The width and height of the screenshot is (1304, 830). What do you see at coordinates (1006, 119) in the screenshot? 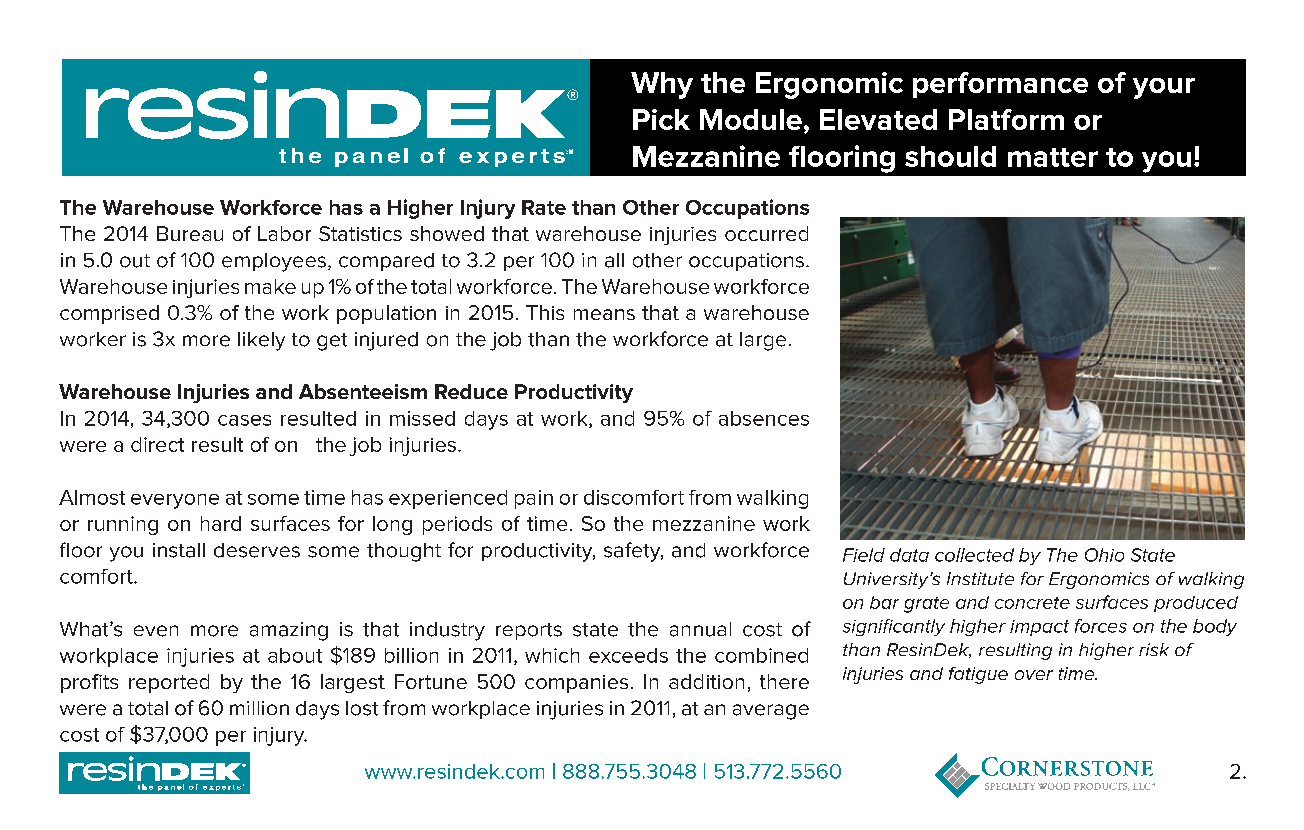
I see `Platform` at bounding box center [1006, 119].
